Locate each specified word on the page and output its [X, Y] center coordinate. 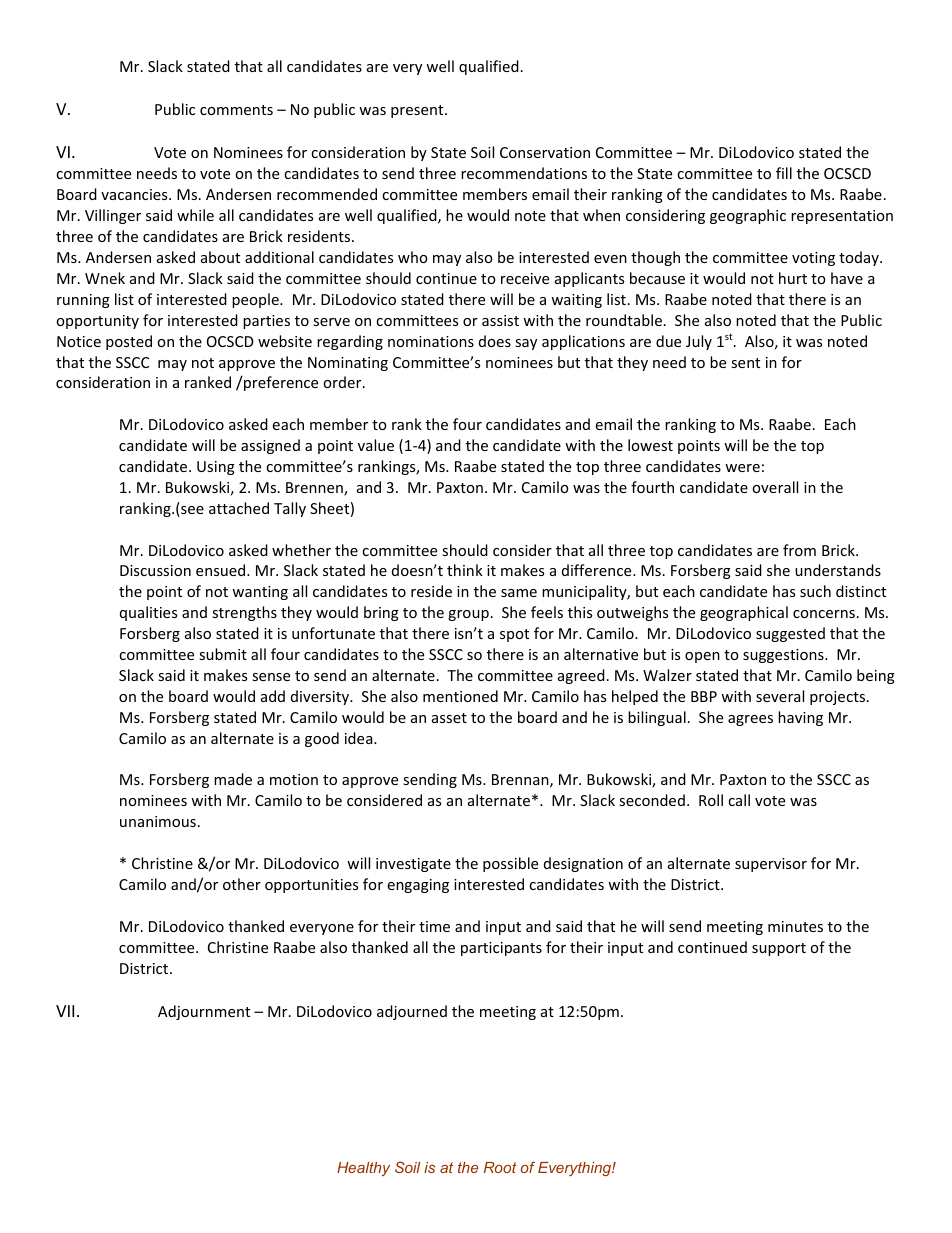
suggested [790, 634]
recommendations [524, 173]
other [242, 884]
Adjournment [204, 1012]
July [699, 342]
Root [500, 1167]
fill [784, 173]
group [468, 615]
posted [129, 342]
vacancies [135, 194]
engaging [418, 886]
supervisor [771, 865]
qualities [148, 613]
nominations [431, 341]
